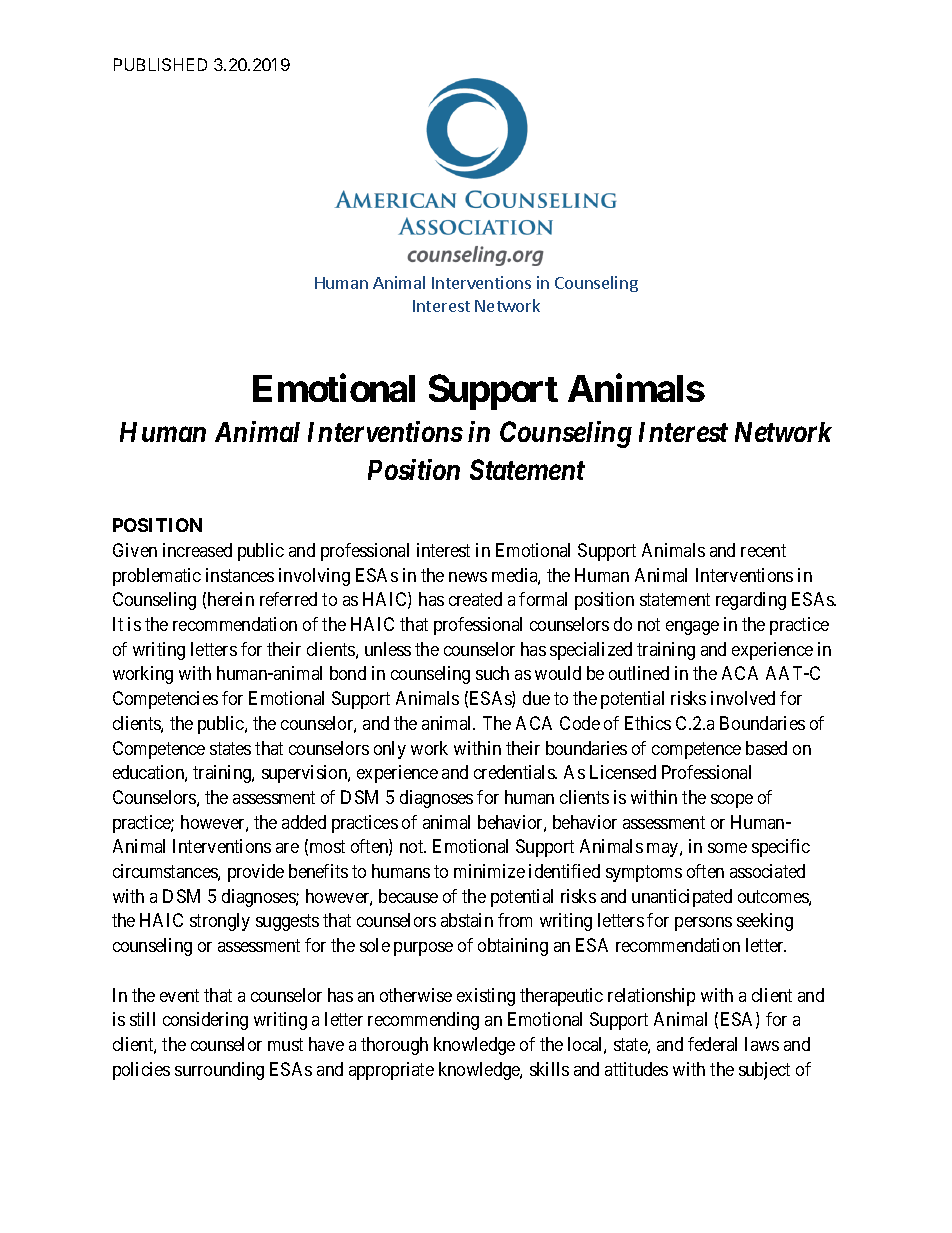 This document has width=952, height=1233. Describe the element at coordinates (543, 599) in the document. I see `formal` at that location.
